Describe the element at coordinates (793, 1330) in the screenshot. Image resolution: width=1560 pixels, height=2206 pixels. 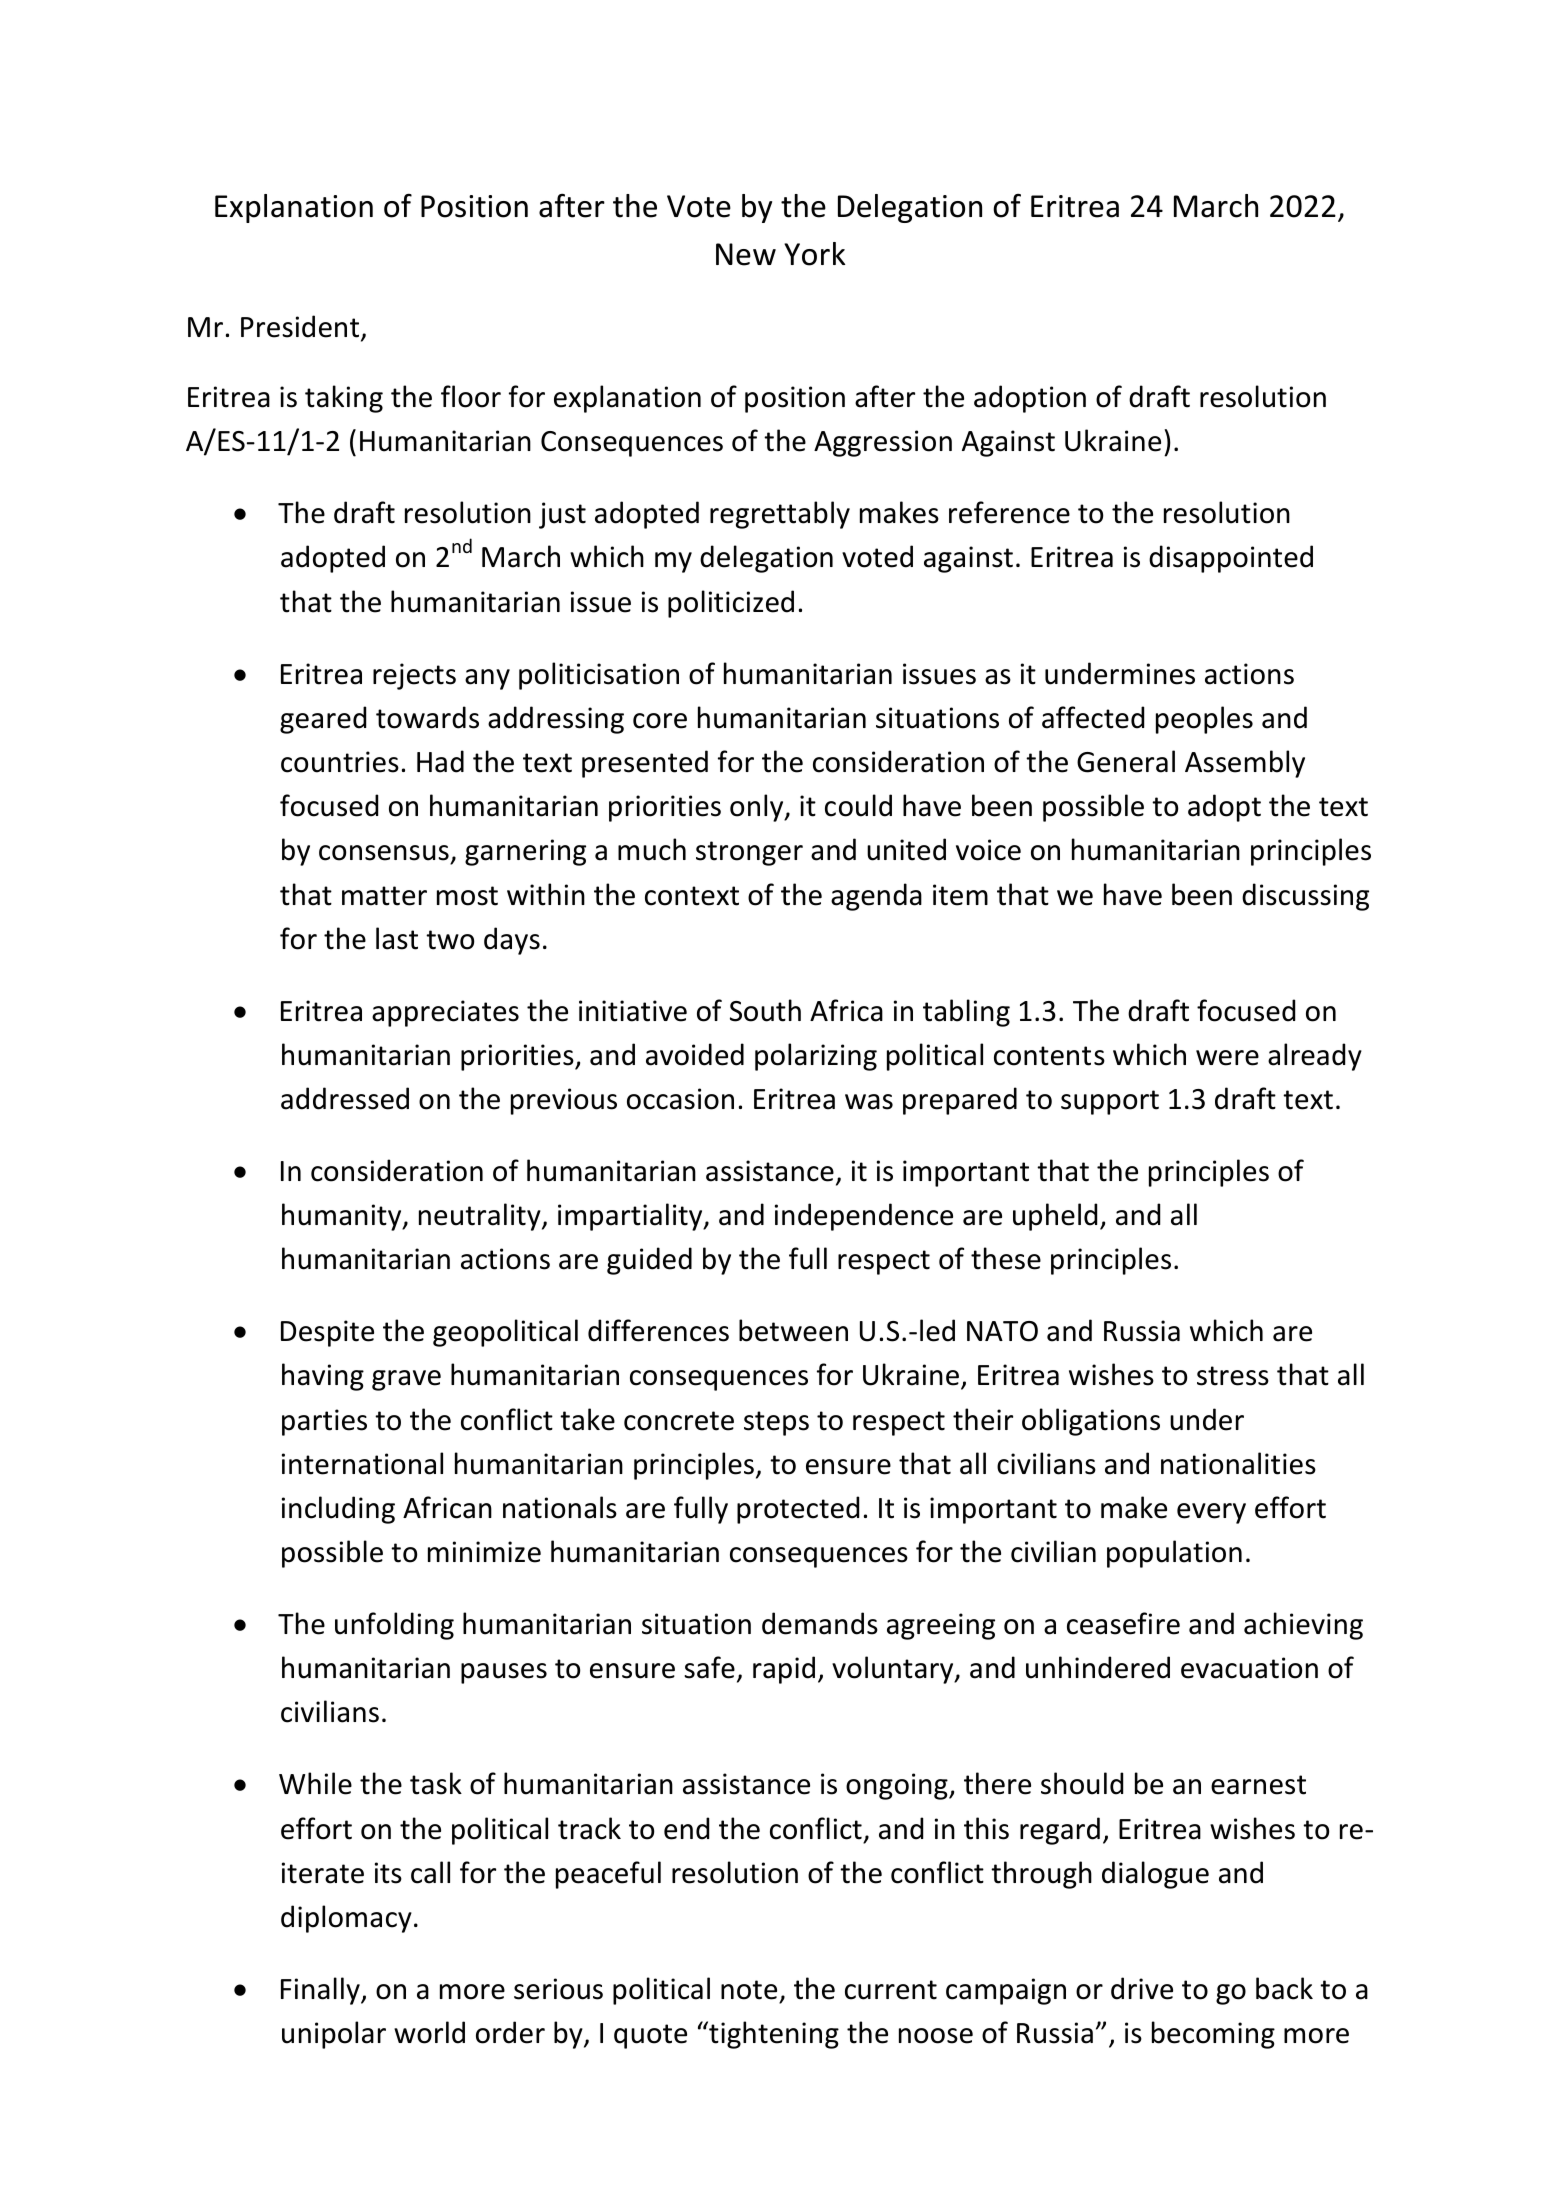
I see `between` at that location.
